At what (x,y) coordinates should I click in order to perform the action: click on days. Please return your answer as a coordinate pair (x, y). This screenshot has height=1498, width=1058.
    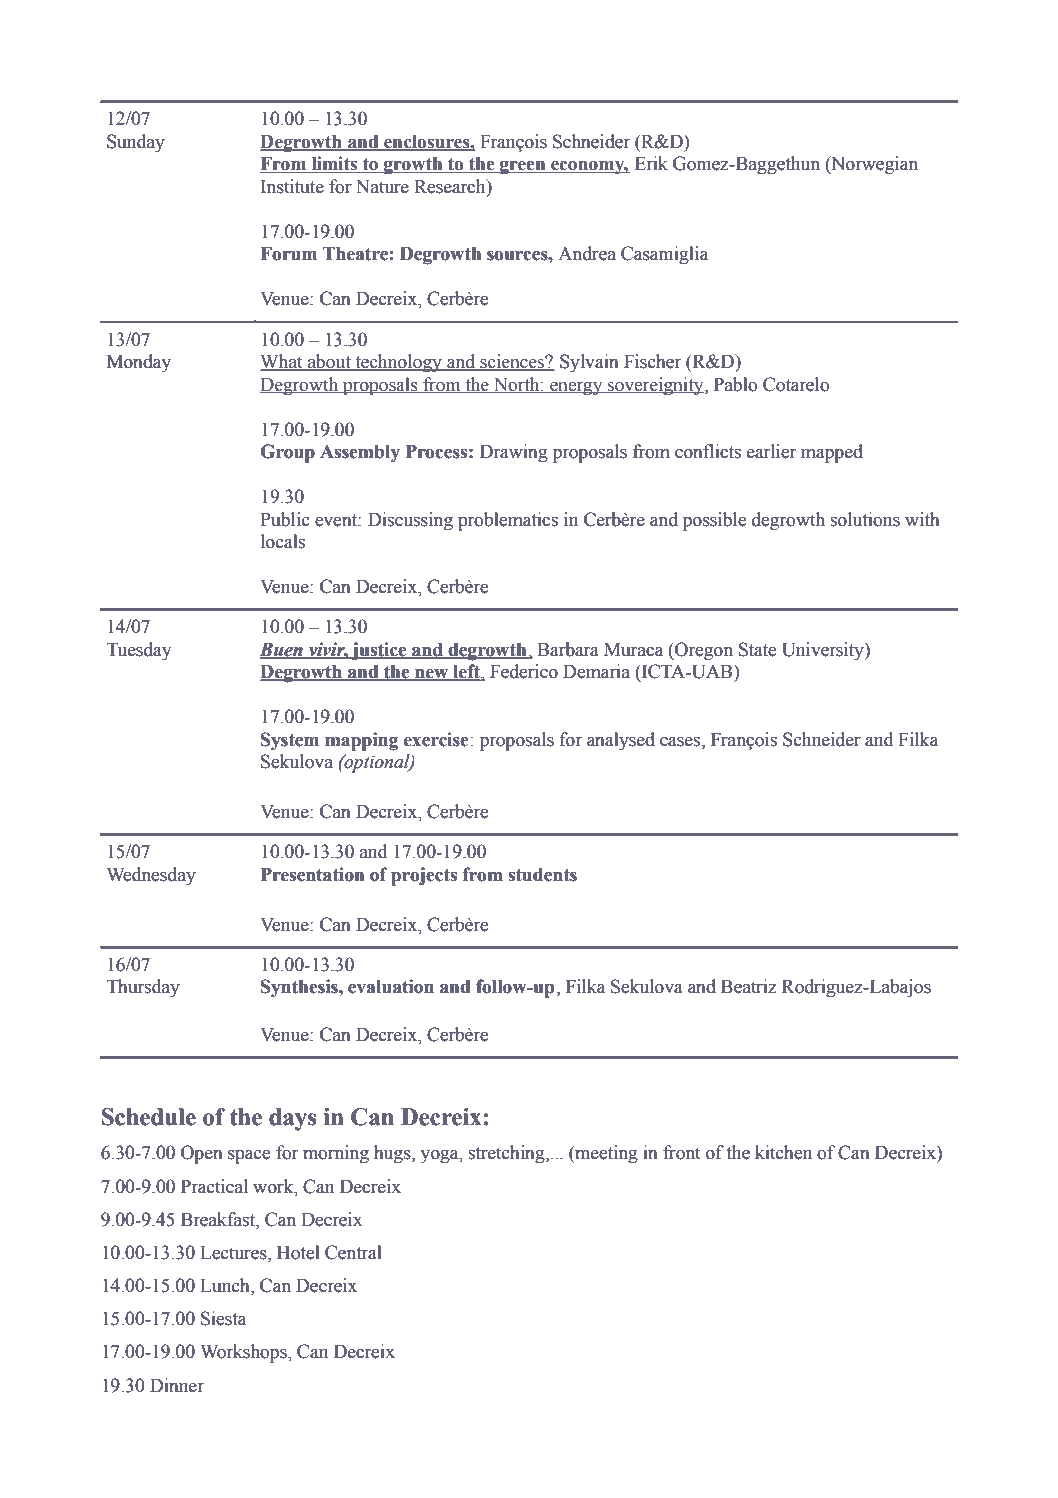
    Looking at the image, I should click on (293, 1119).
